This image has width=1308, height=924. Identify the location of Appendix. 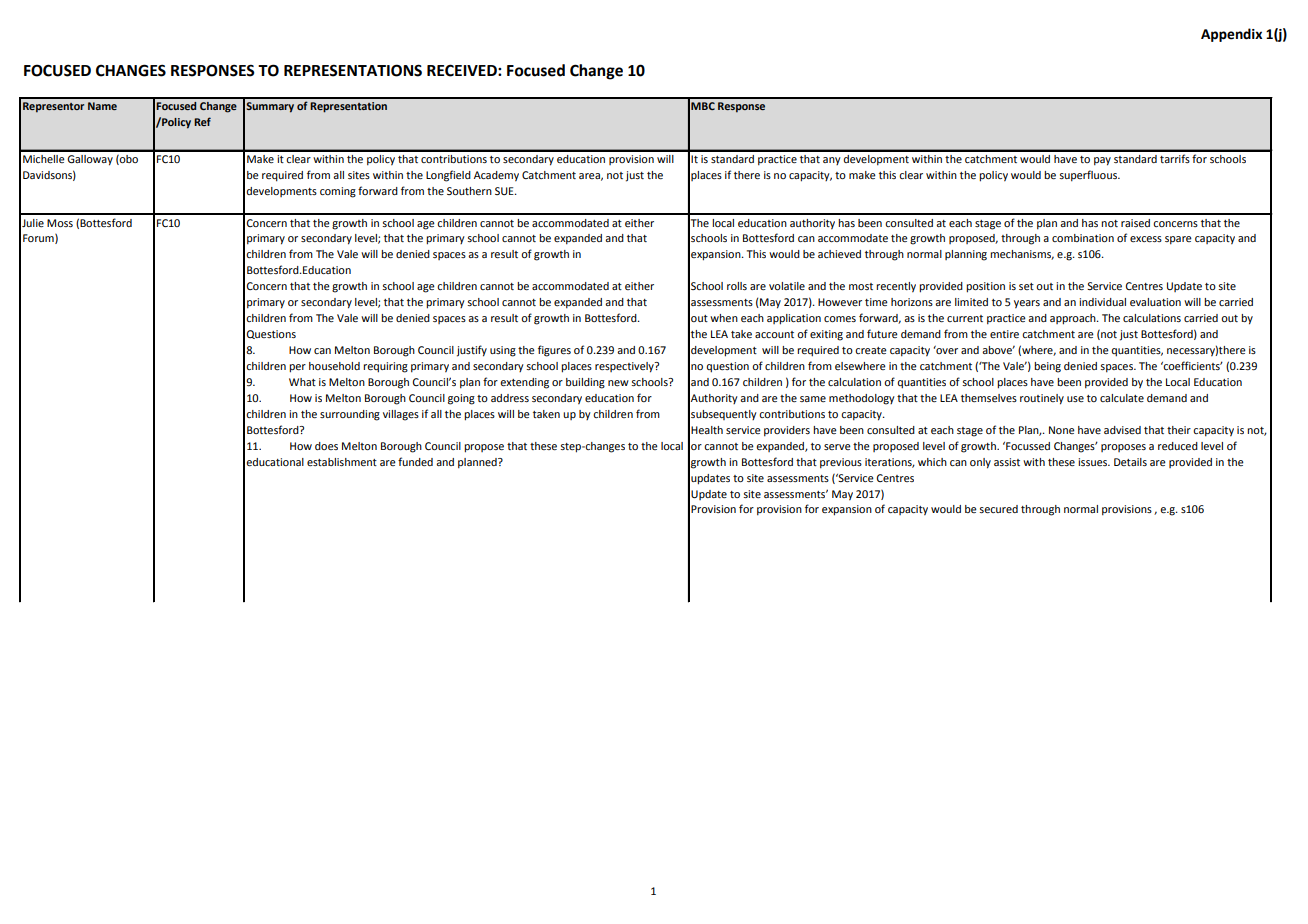
(1231, 35).
